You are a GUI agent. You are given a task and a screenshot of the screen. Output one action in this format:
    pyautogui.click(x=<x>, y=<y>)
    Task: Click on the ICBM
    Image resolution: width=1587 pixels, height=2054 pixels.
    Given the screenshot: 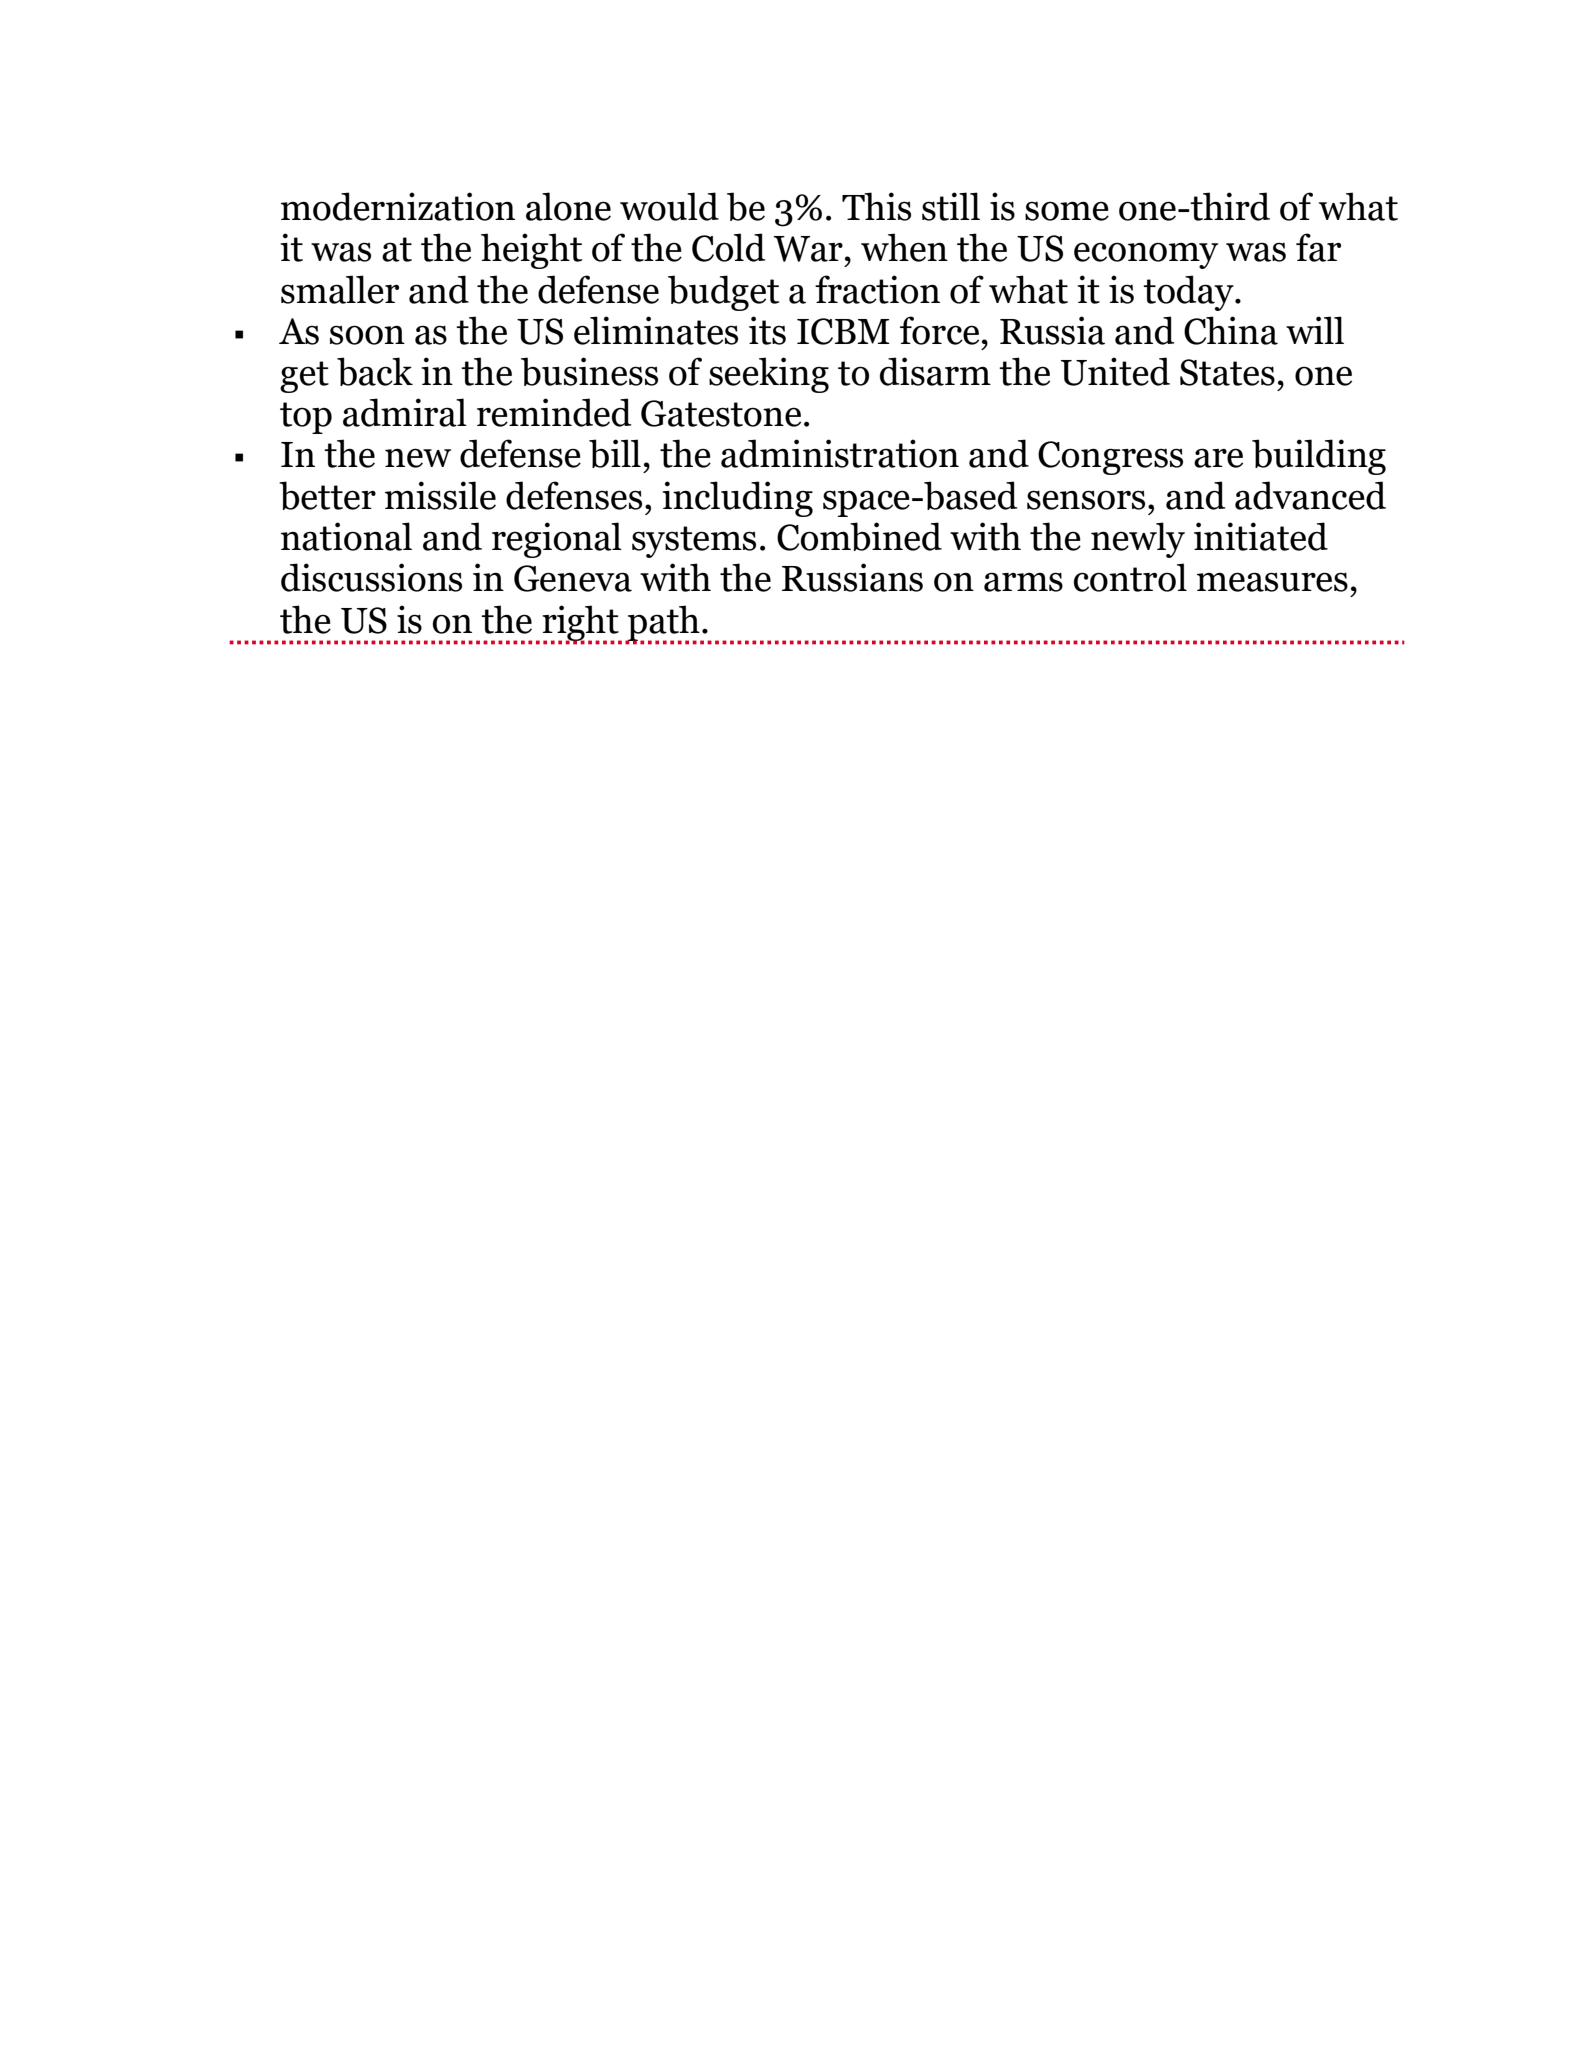 What is the action you would take?
    pyautogui.click(x=843, y=331)
